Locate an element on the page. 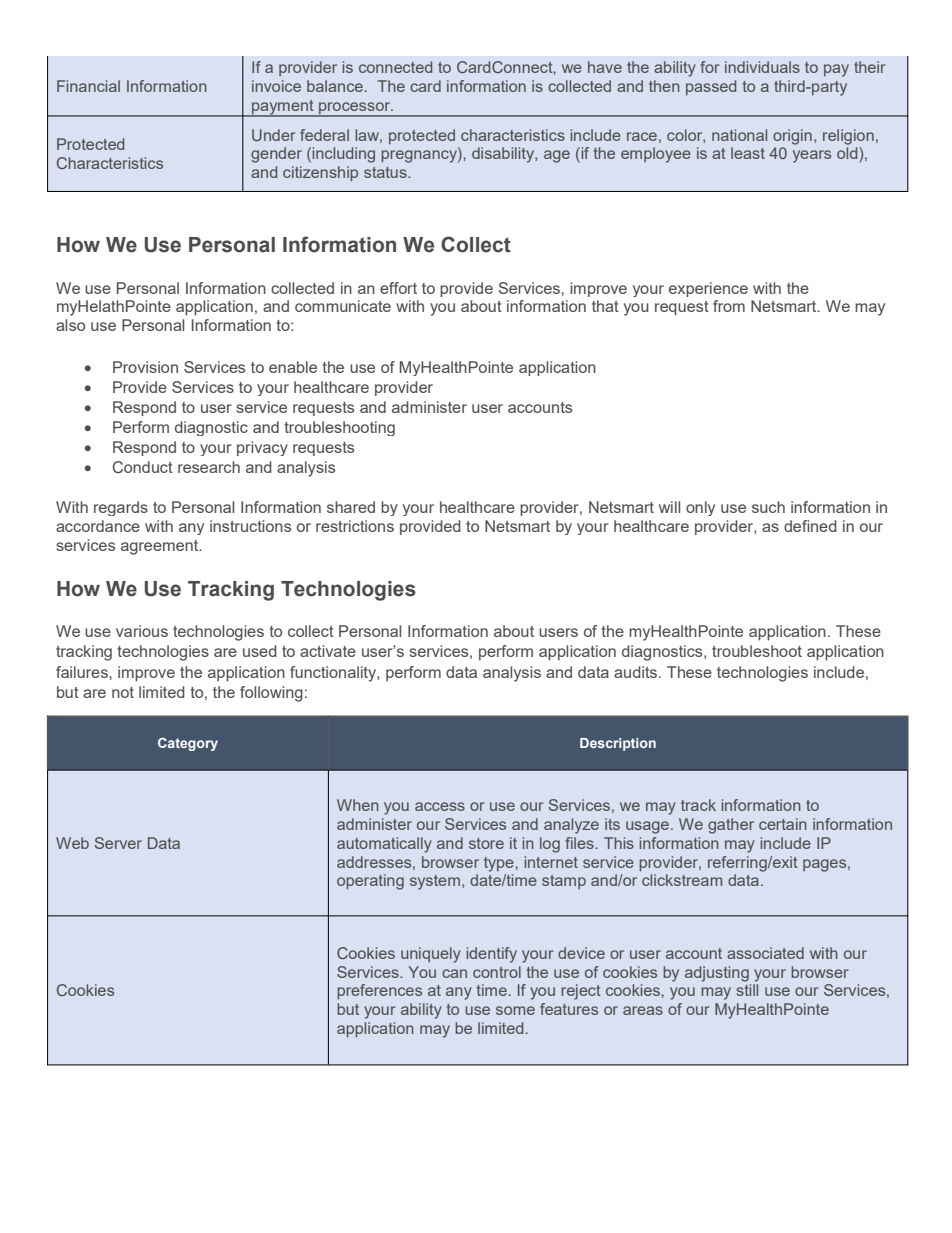 The height and width of the image is (1233, 952). connected is located at coordinates (395, 67).
